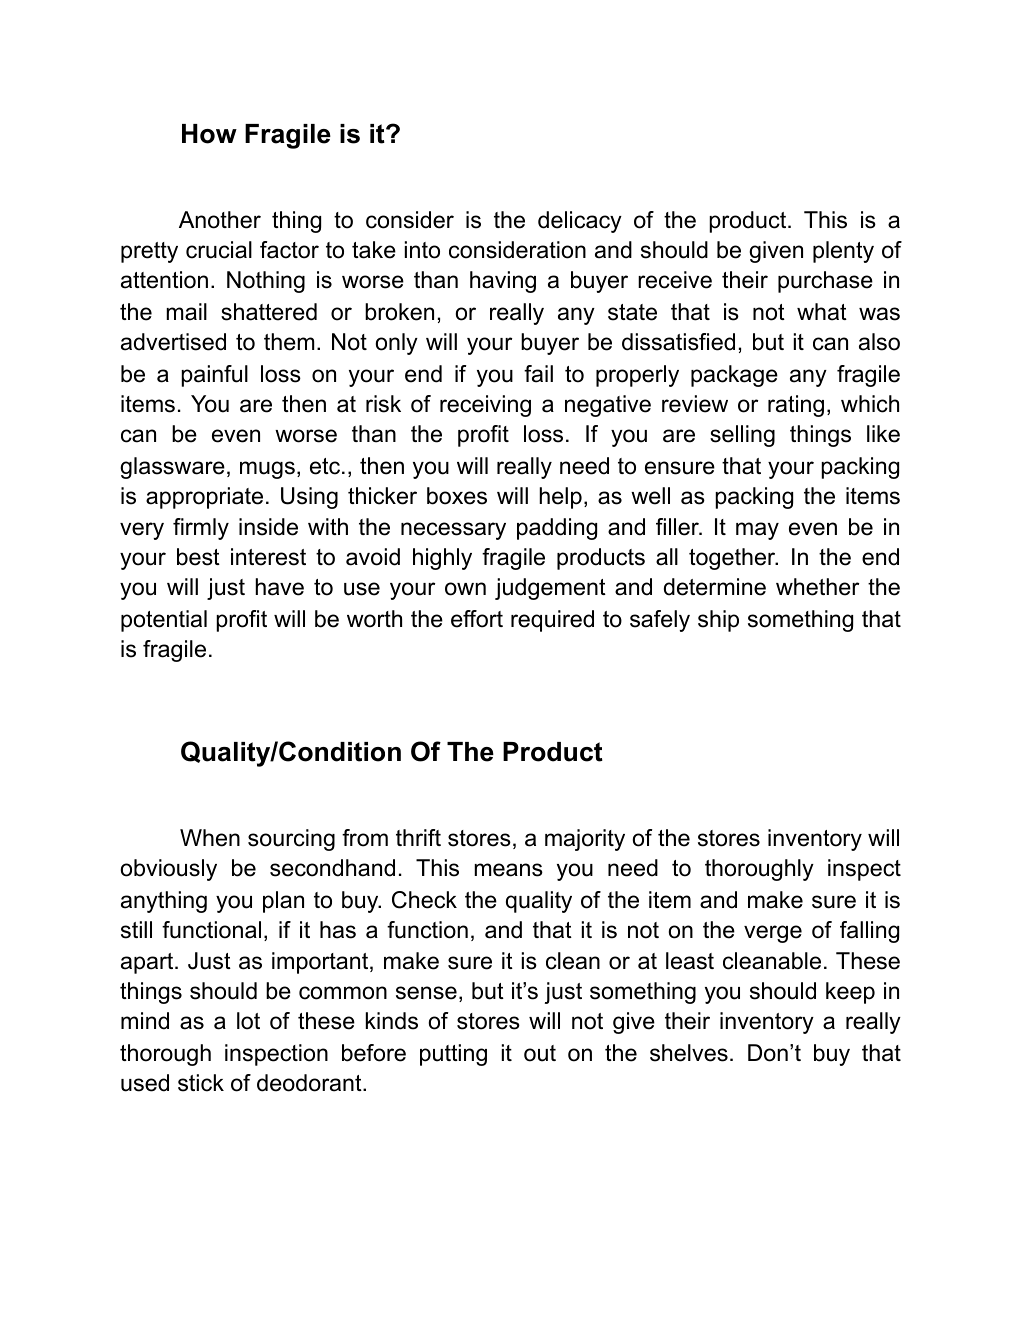 The width and height of the screenshot is (1021, 1322). Describe the element at coordinates (214, 376) in the screenshot. I see `painful` at that location.
